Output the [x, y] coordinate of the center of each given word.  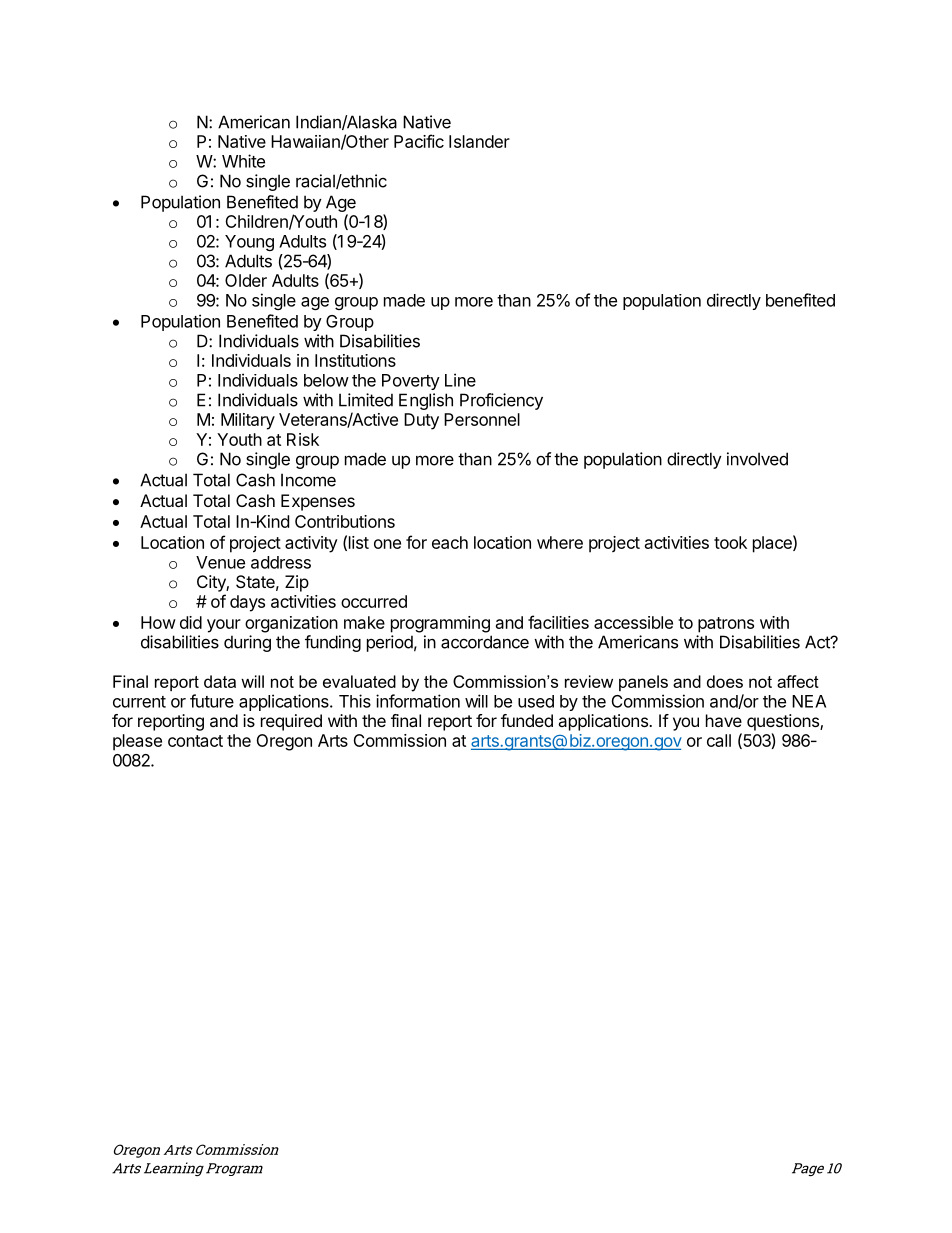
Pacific [419, 141]
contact [195, 741]
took [730, 542]
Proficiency [501, 401]
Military [248, 421]
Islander [479, 141]
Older [246, 280]
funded [527, 720]
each [450, 542]
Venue [220, 562]
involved [757, 459]
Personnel [482, 419]
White [243, 161]
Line [460, 380]
